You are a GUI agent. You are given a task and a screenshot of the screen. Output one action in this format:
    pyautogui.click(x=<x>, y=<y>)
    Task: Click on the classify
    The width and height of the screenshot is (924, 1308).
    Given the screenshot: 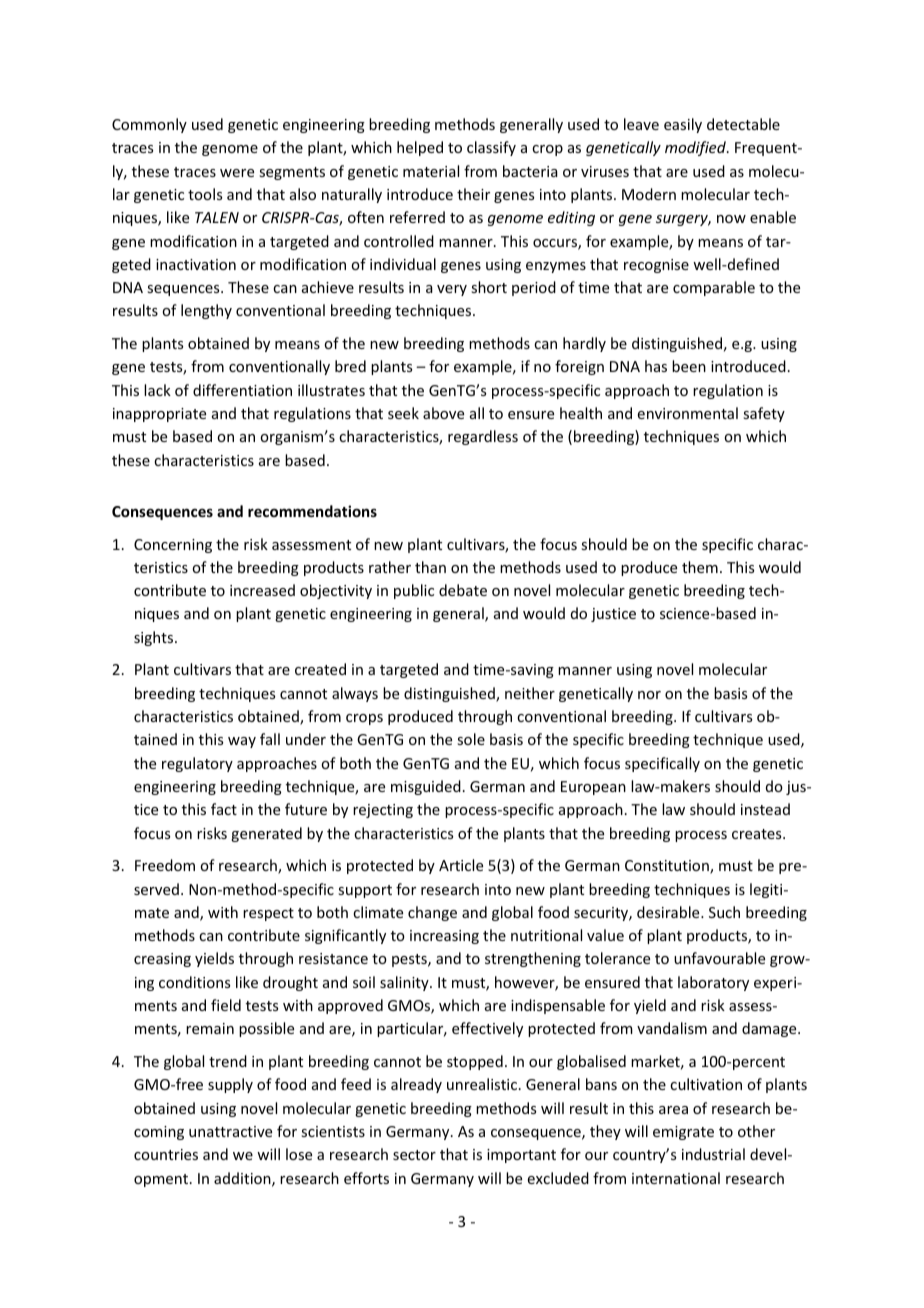 What is the action you would take?
    pyautogui.click(x=491, y=148)
